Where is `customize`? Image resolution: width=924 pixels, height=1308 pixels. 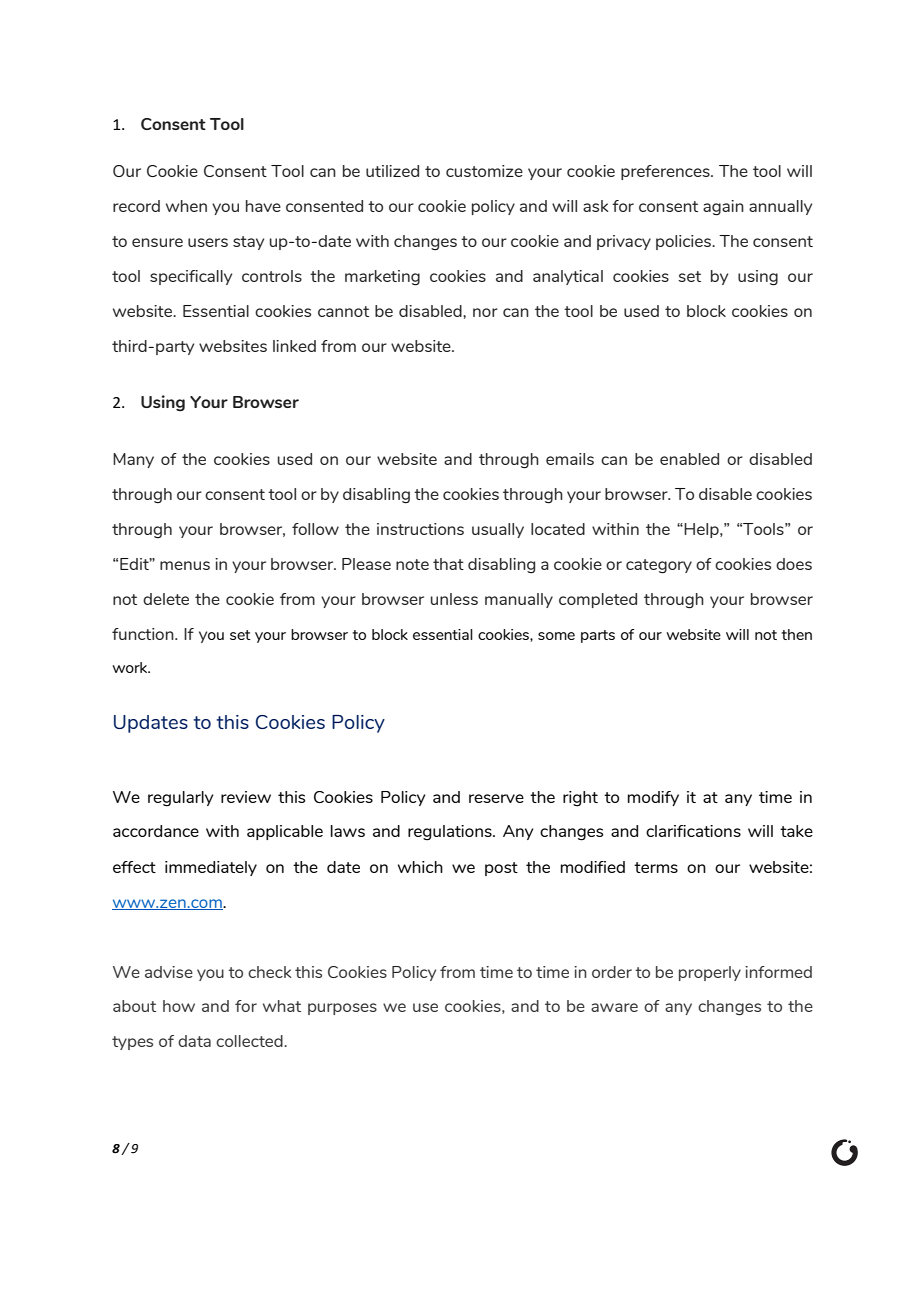 customize is located at coordinates (484, 171).
